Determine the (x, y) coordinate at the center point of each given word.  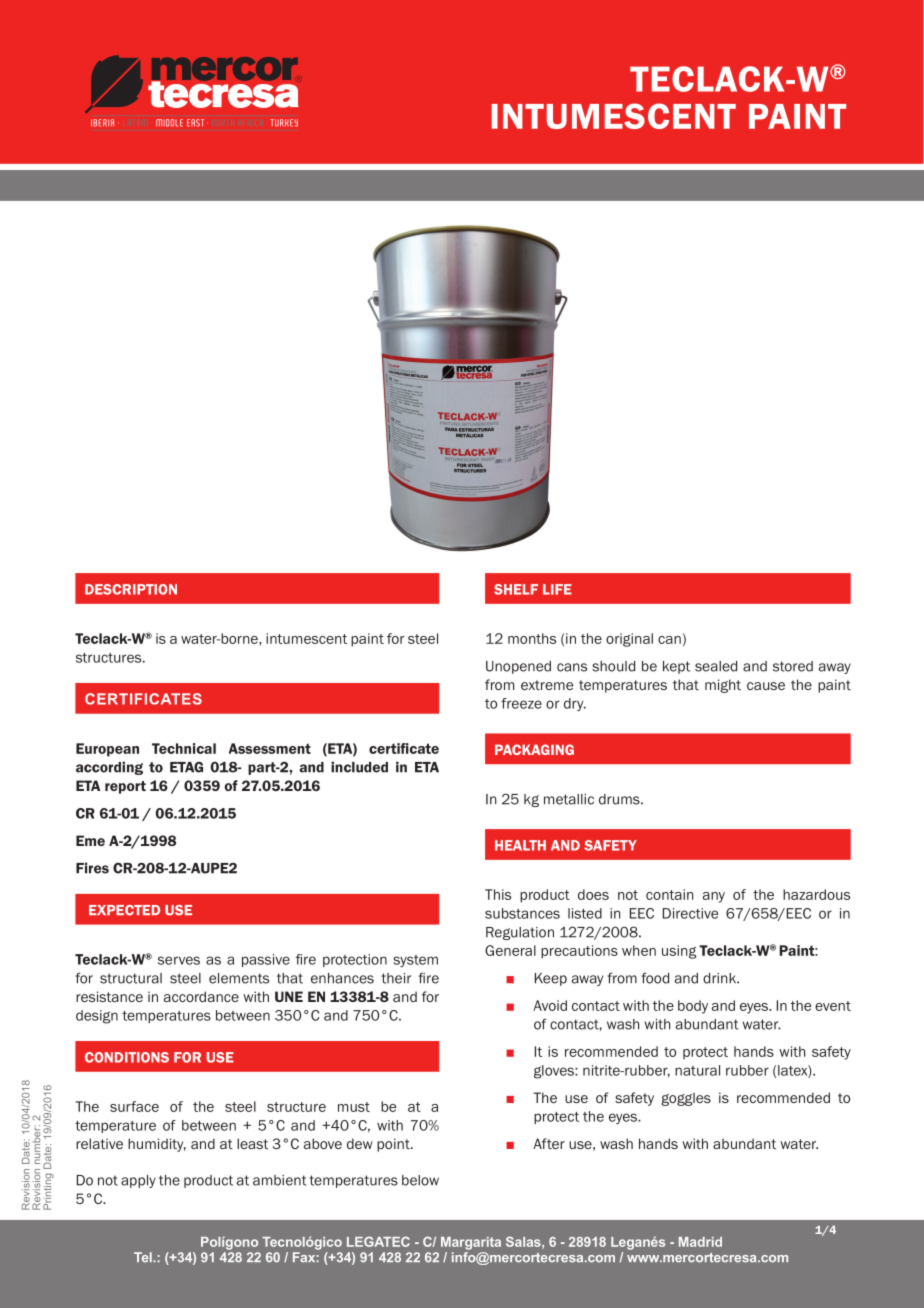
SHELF (516, 589)
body (693, 1007)
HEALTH (520, 845)
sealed (716, 666)
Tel (144, 1257)
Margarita (471, 1243)
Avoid (550, 1005)
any (714, 897)
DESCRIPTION (131, 589)
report (125, 787)
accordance (201, 996)
